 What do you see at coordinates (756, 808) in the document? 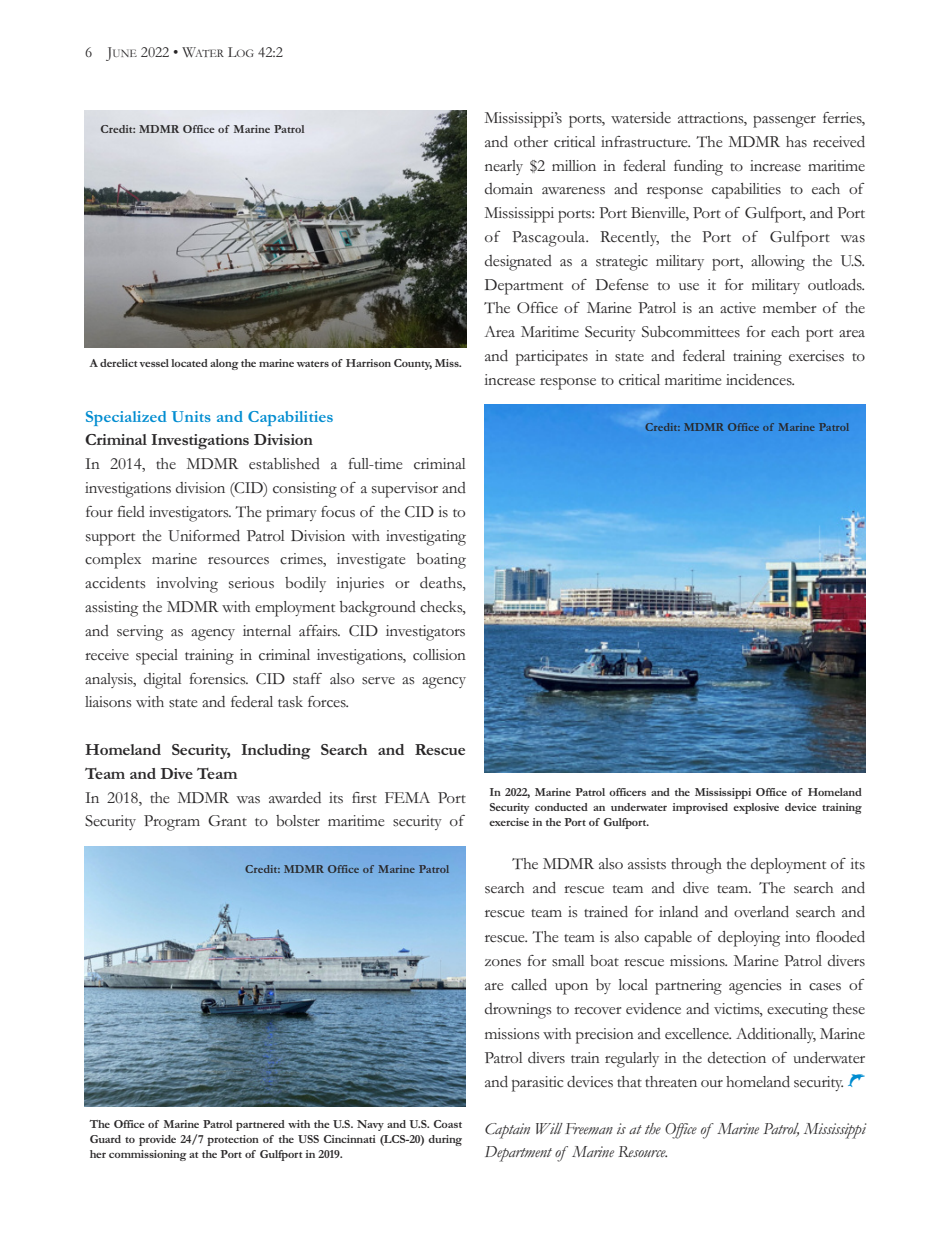
I see `explosive` at bounding box center [756, 808].
